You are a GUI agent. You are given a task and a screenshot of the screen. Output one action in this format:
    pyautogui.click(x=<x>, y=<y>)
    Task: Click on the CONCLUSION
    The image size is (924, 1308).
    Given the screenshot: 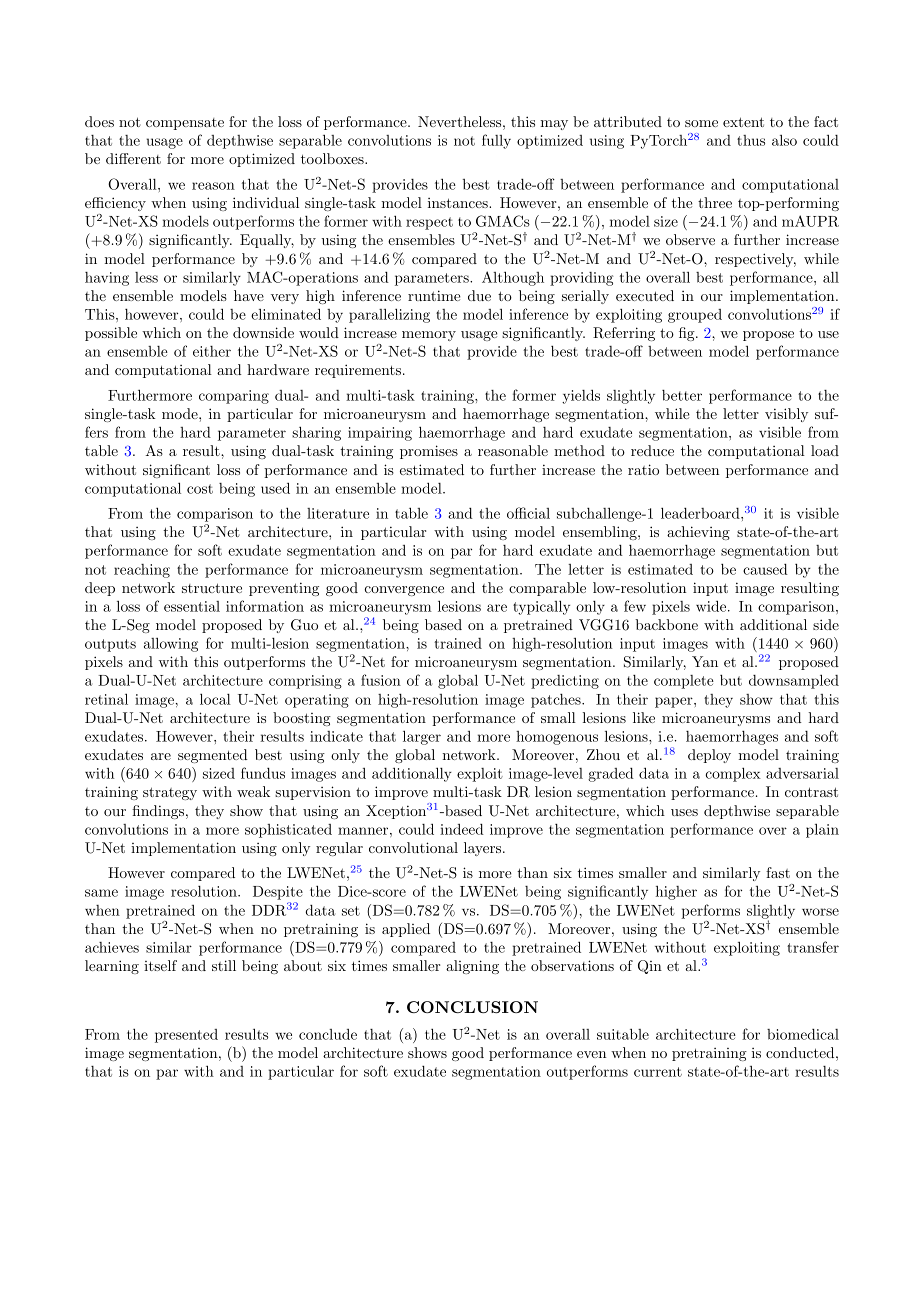 What is the action you would take?
    pyautogui.click(x=472, y=1007)
